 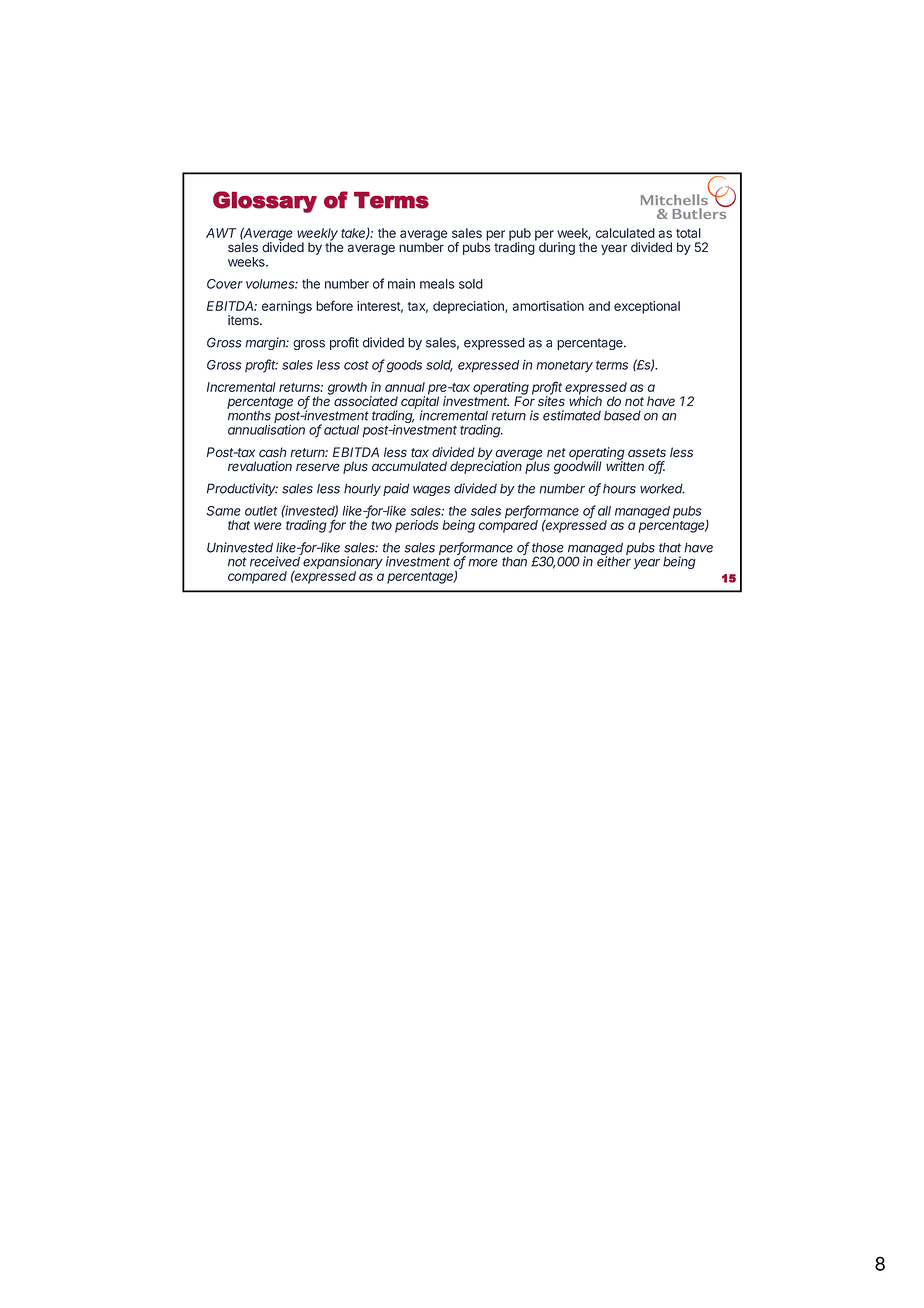 I want to click on exceptional, so click(x=647, y=307).
